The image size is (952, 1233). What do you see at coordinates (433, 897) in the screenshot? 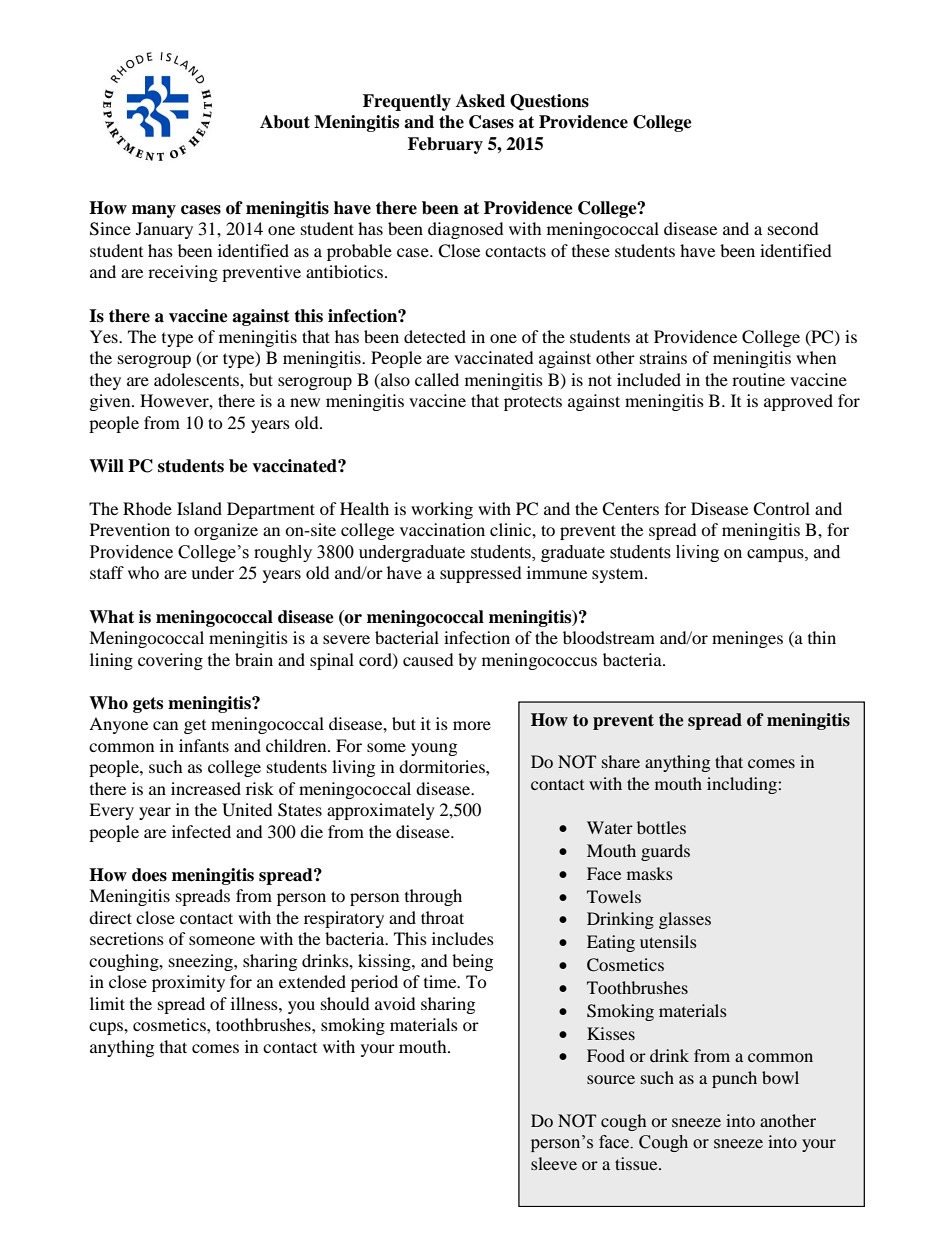
I see `through` at bounding box center [433, 897].
